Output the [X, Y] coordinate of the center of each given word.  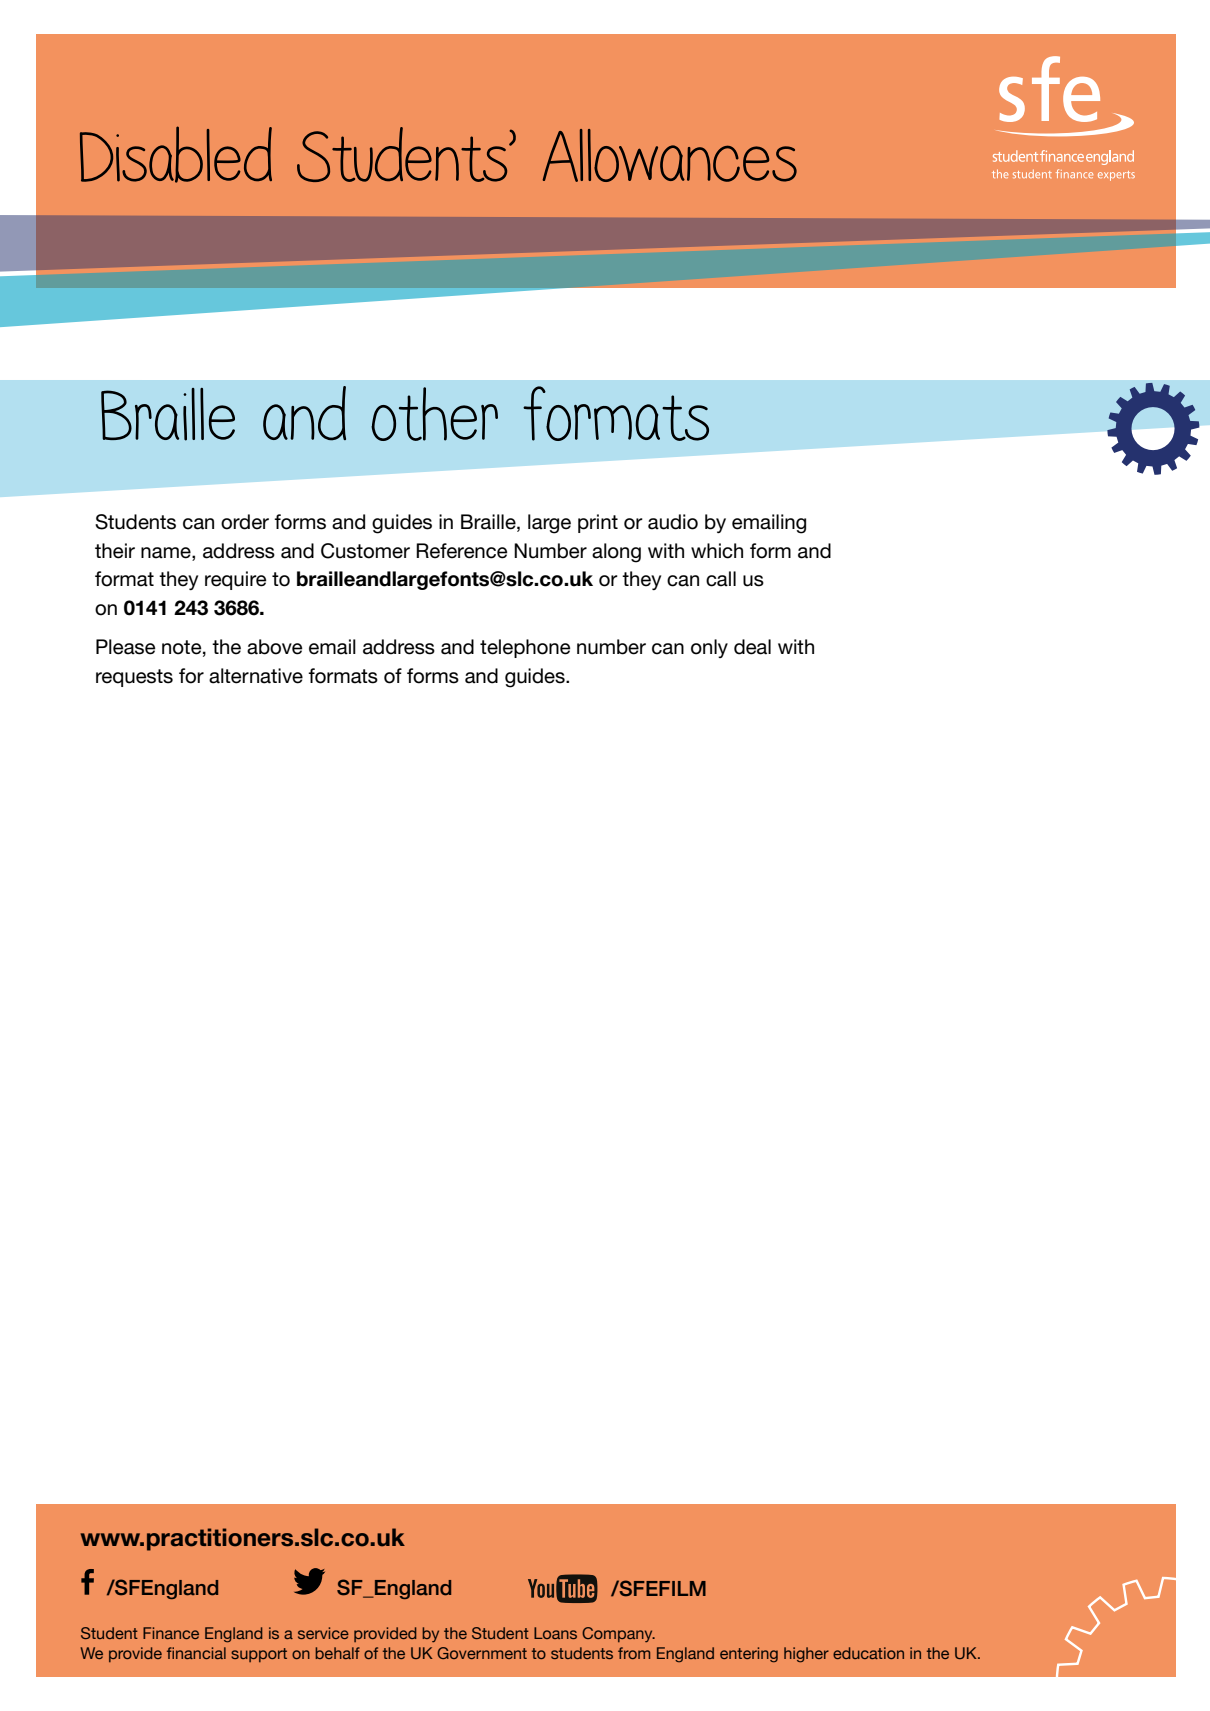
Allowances [670, 155]
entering [749, 1654]
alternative [256, 676]
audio [673, 522]
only [709, 648]
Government [482, 1653]
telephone [525, 648]
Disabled [176, 154]
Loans [555, 1633]
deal [752, 647]
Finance [171, 1633]
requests [134, 678]
